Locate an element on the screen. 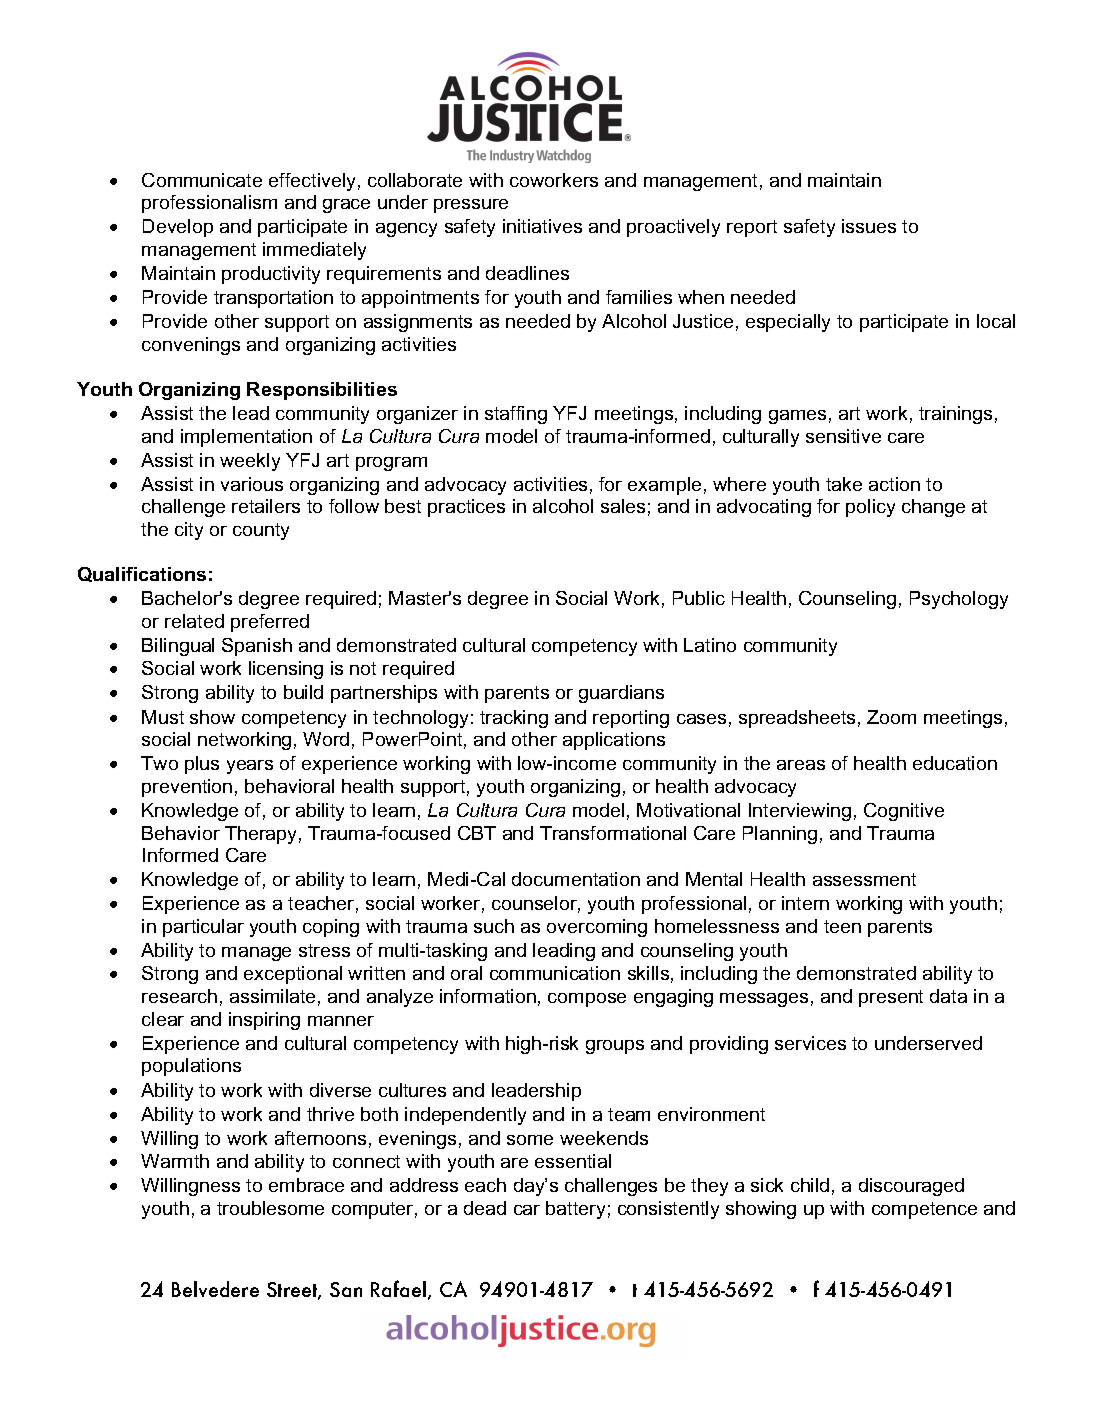 This screenshot has width=1096, height=1418. issues is located at coordinates (869, 226).
